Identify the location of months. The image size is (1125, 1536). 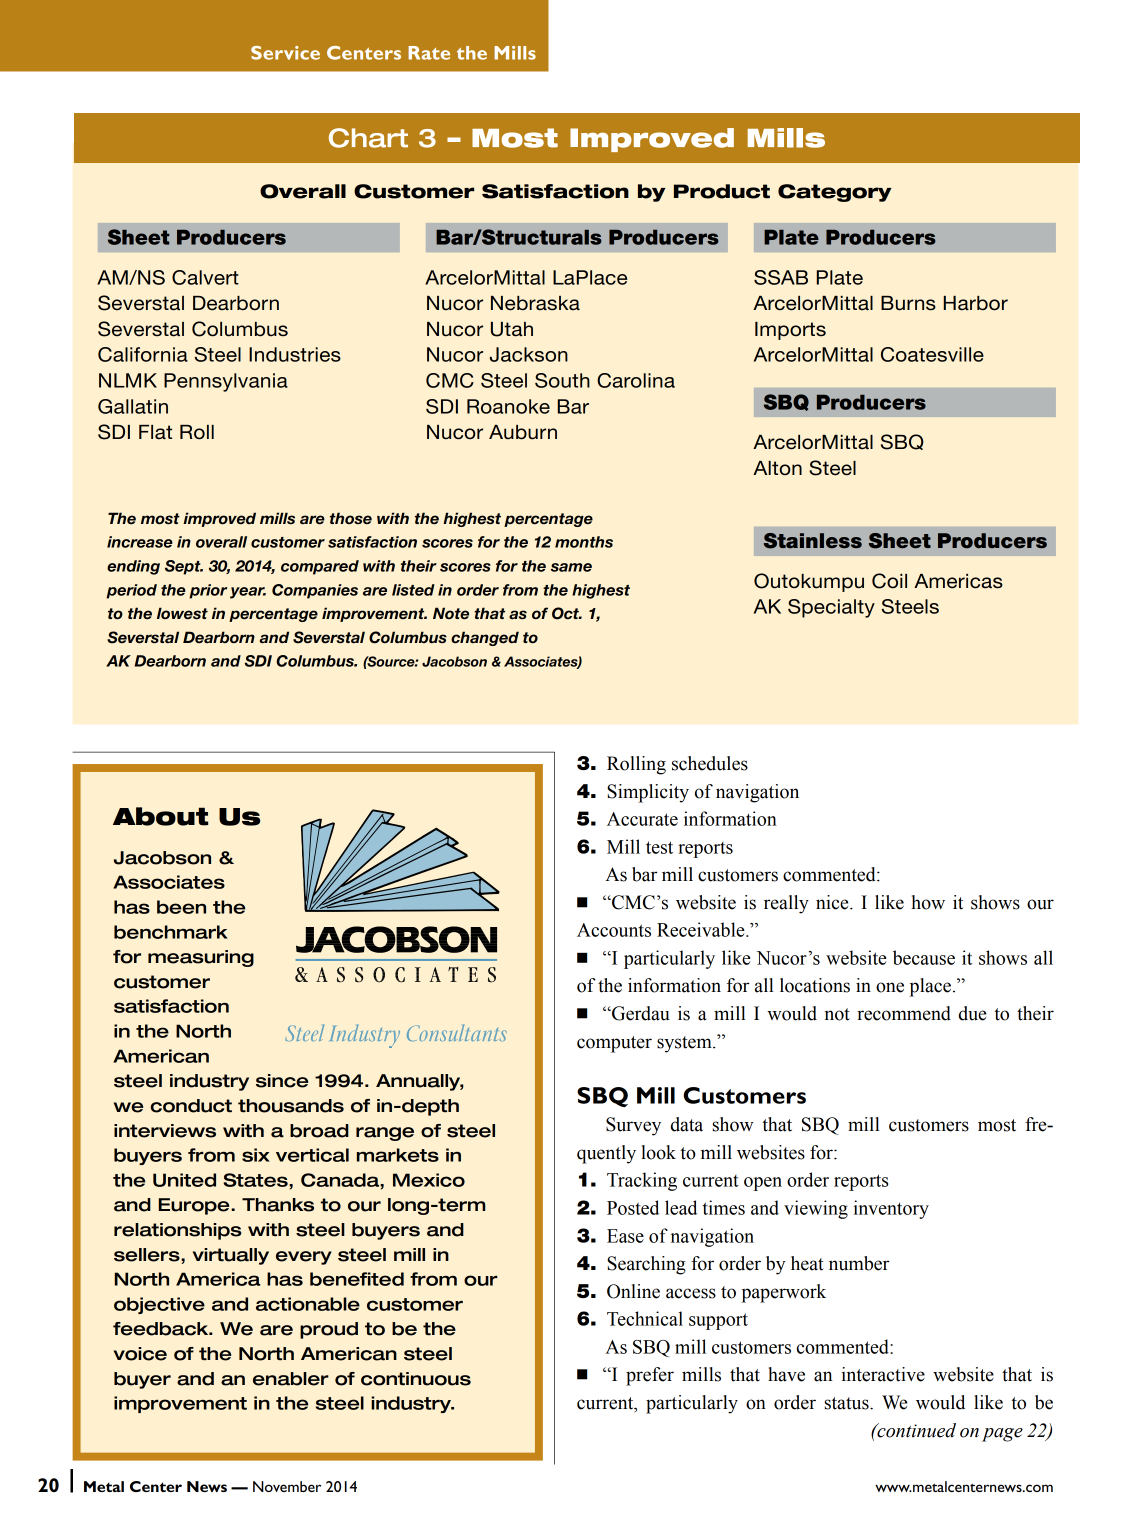
(584, 542).
